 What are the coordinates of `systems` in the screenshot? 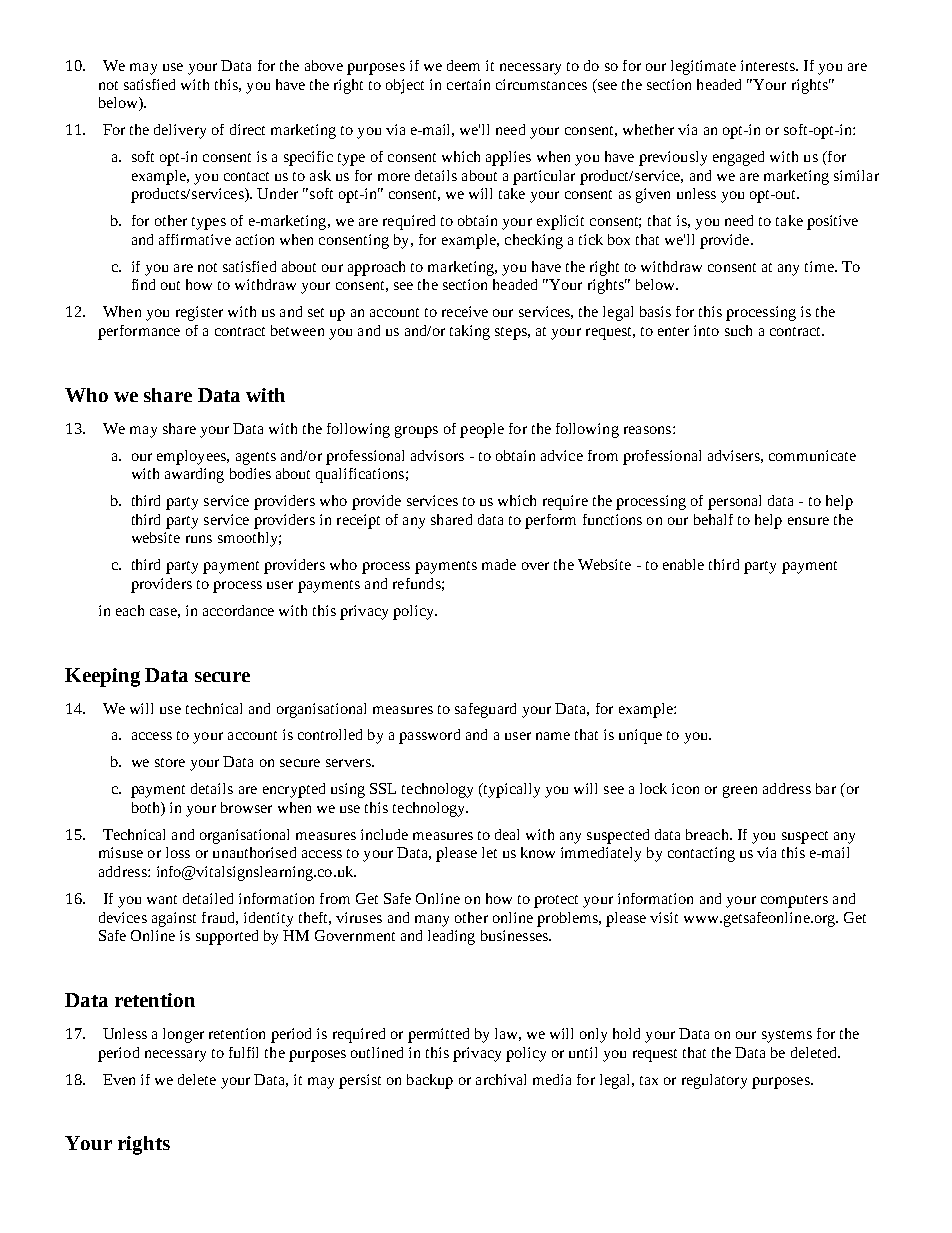 It's located at (787, 1036).
